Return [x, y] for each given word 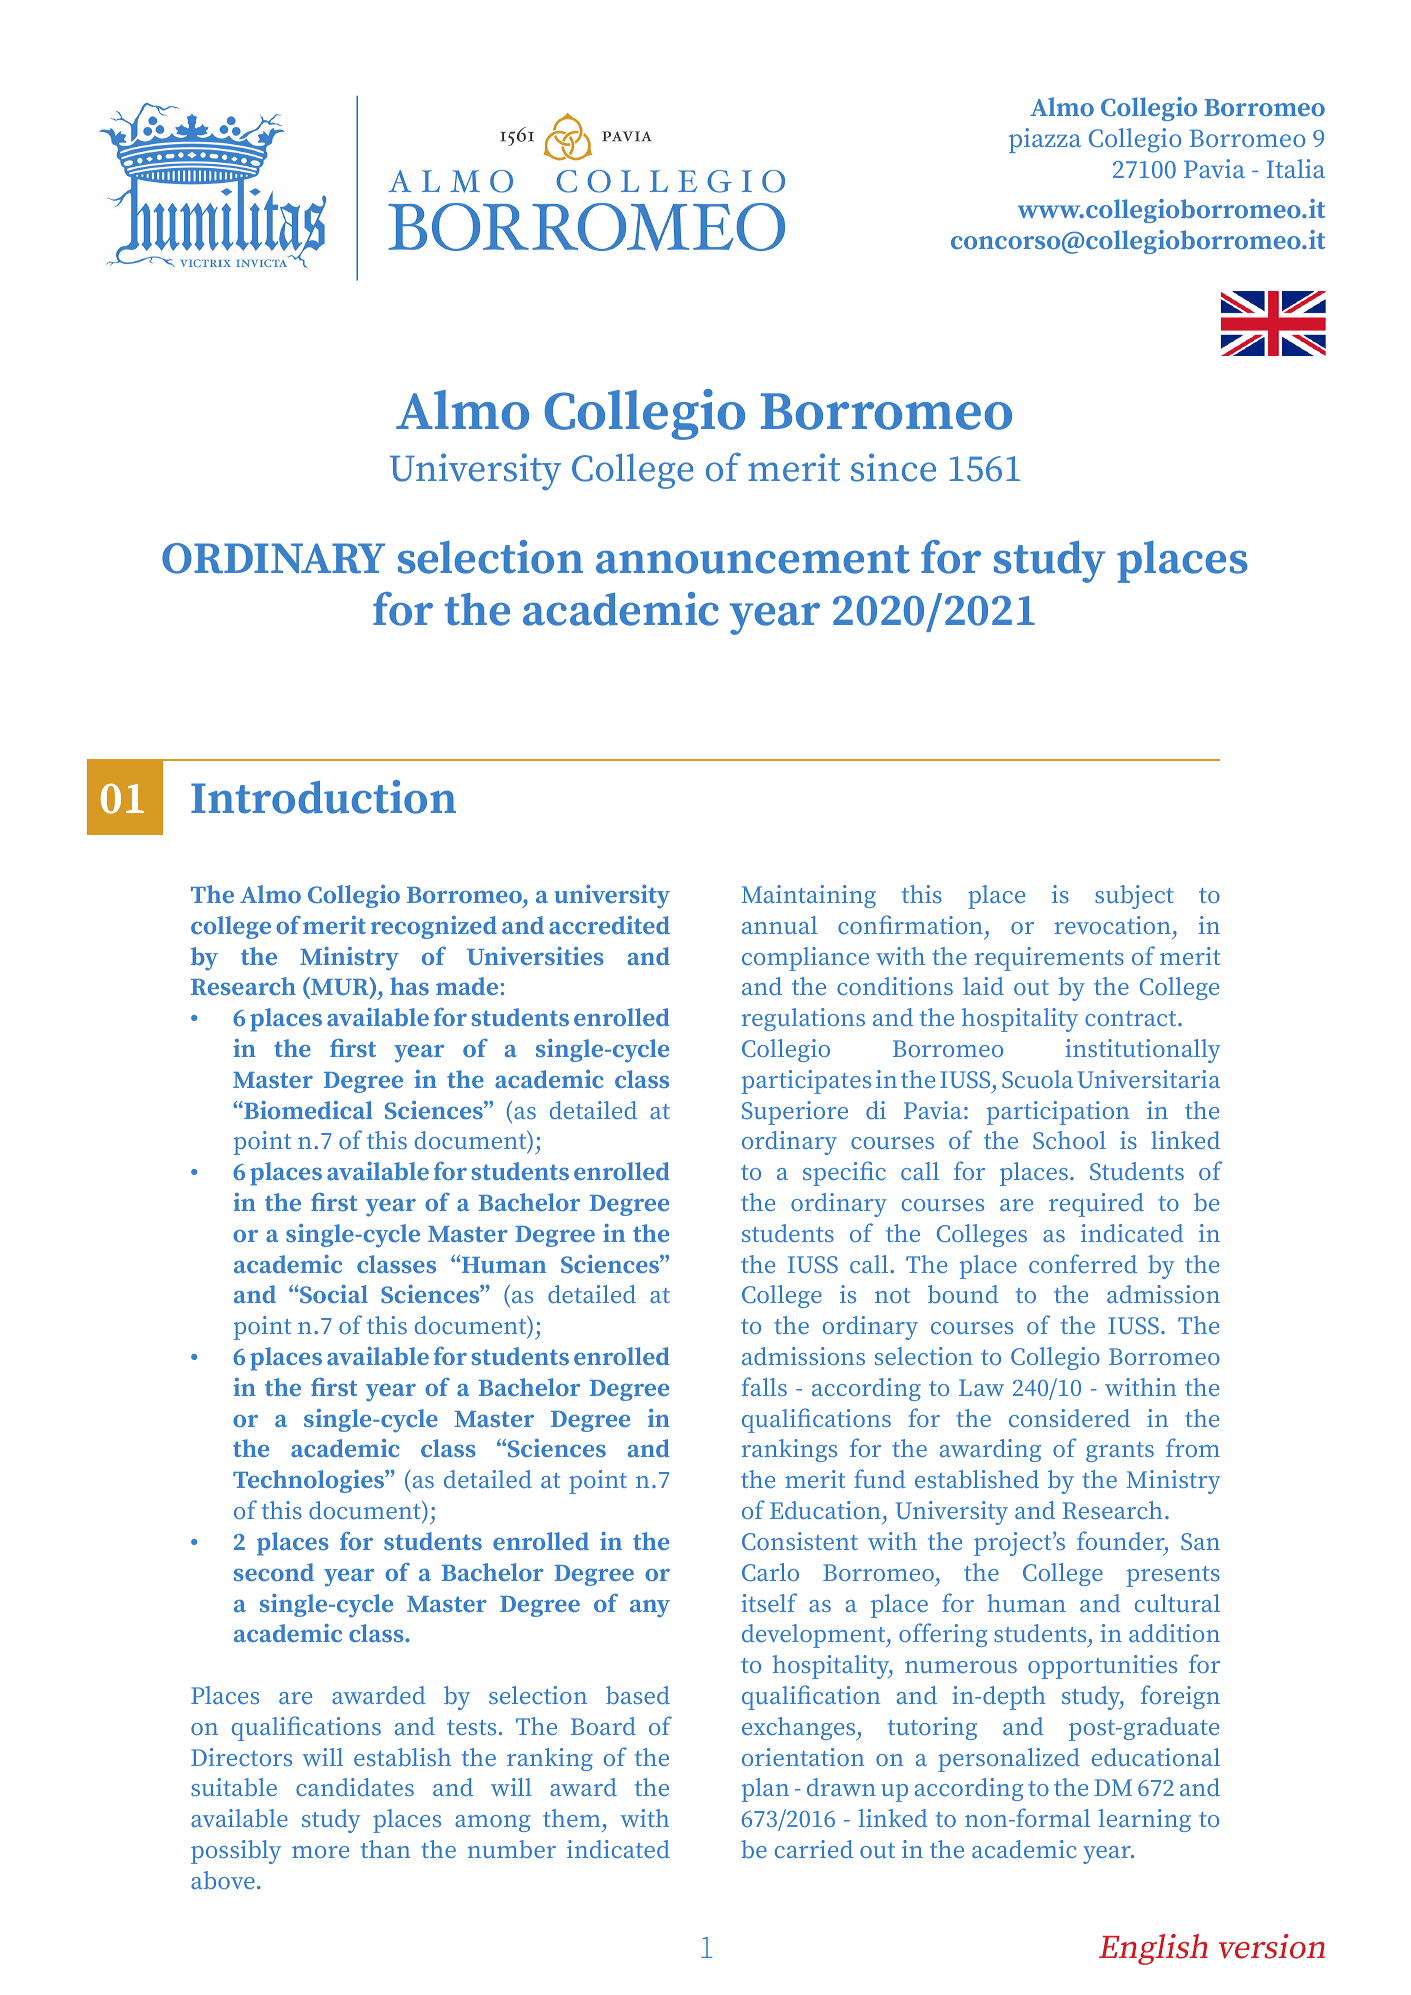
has [409, 986]
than [385, 1849]
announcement [753, 559]
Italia [1296, 168]
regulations [803, 1019]
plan [765, 1790]
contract [1132, 1018]
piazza [1045, 140]
